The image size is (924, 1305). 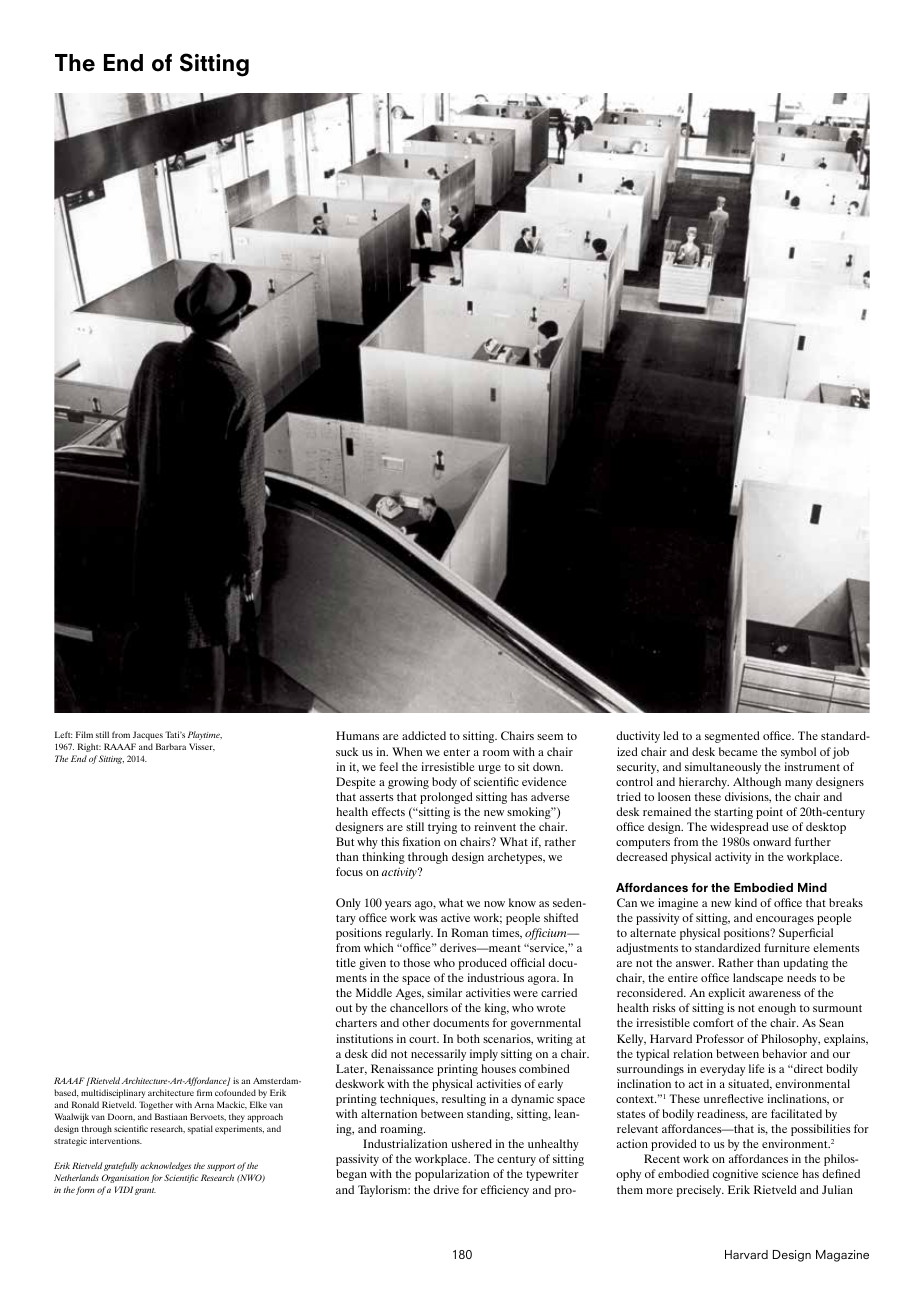 I want to click on enter, so click(x=456, y=752).
